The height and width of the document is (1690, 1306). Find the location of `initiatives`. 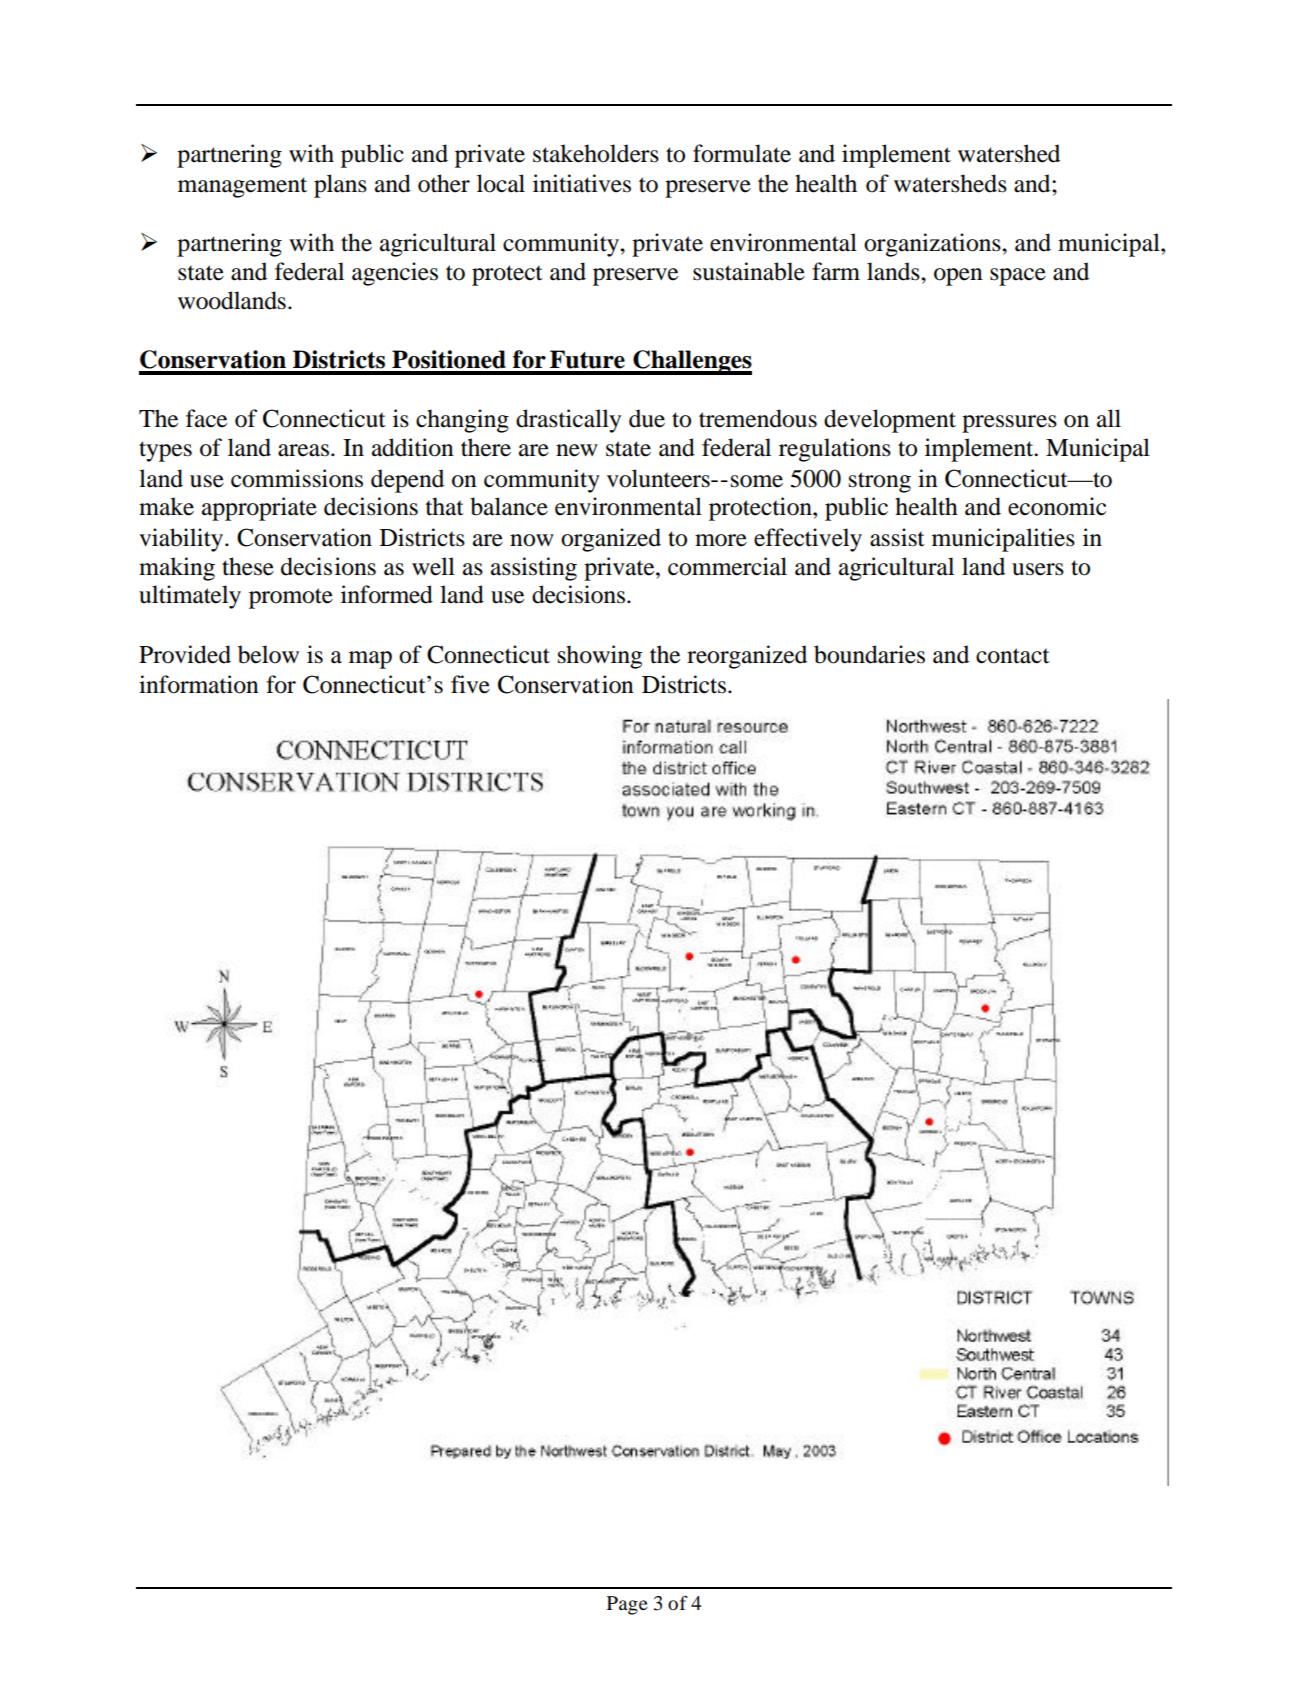

initiatives is located at coordinates (582, 183).
